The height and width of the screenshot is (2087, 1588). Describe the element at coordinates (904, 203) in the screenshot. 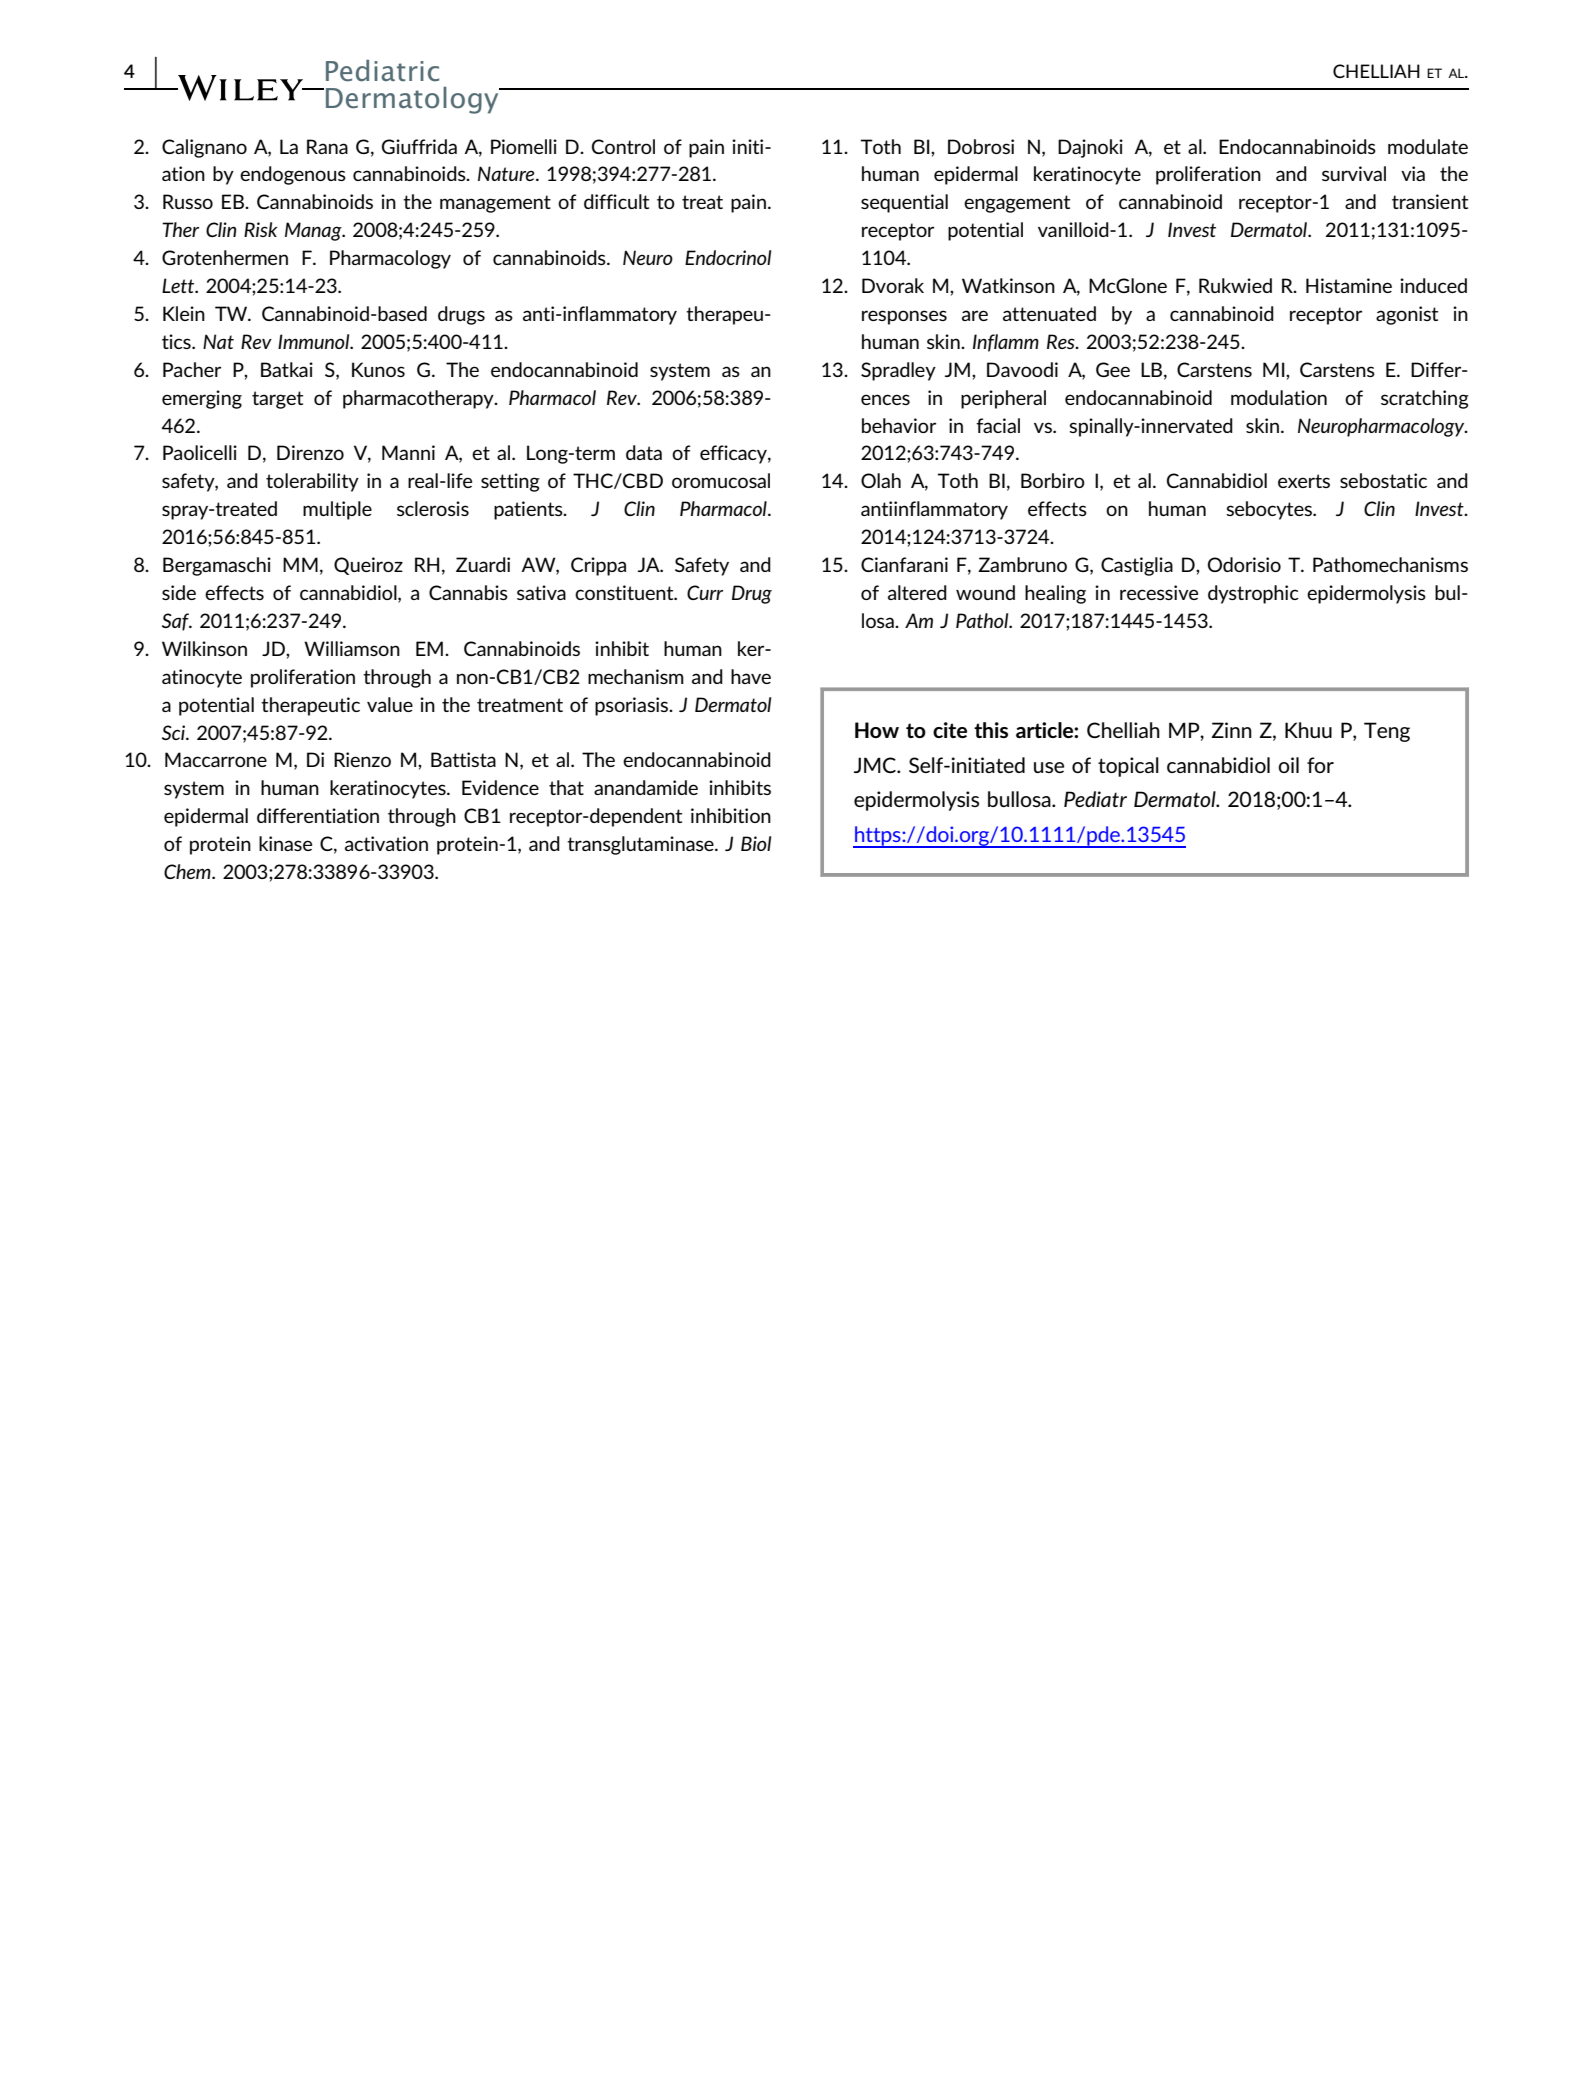

I see `sequential` at that location.
